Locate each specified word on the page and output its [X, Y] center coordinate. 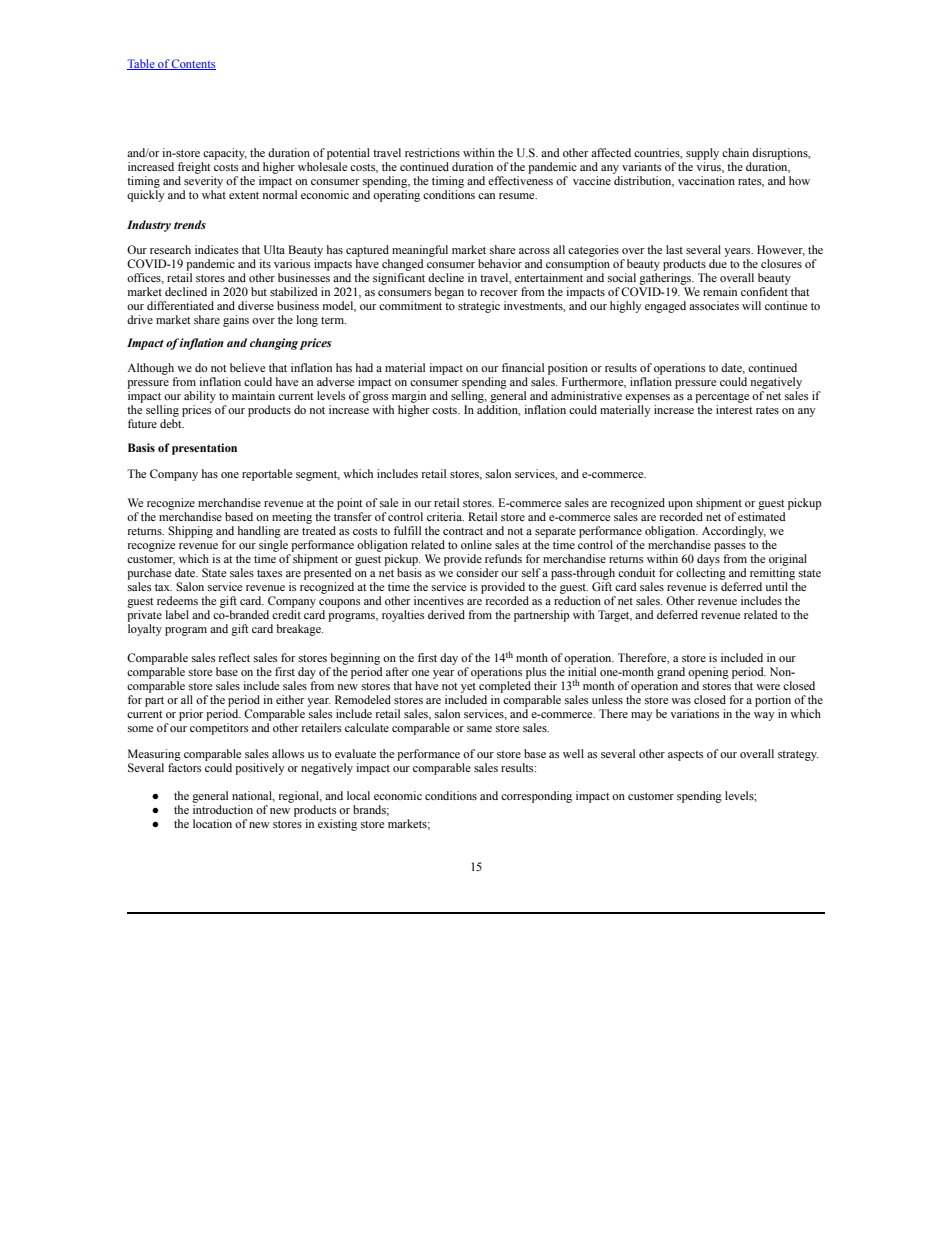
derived [446, 614]
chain [735, 152]
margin [409, 397]
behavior [500, 263]
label [177, 614]
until [776, 586]
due [718, 263]
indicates [216, 249]
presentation [204, 449]
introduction [223, 808]
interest [734, 408]
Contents [193, 64]
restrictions [432, 152]
